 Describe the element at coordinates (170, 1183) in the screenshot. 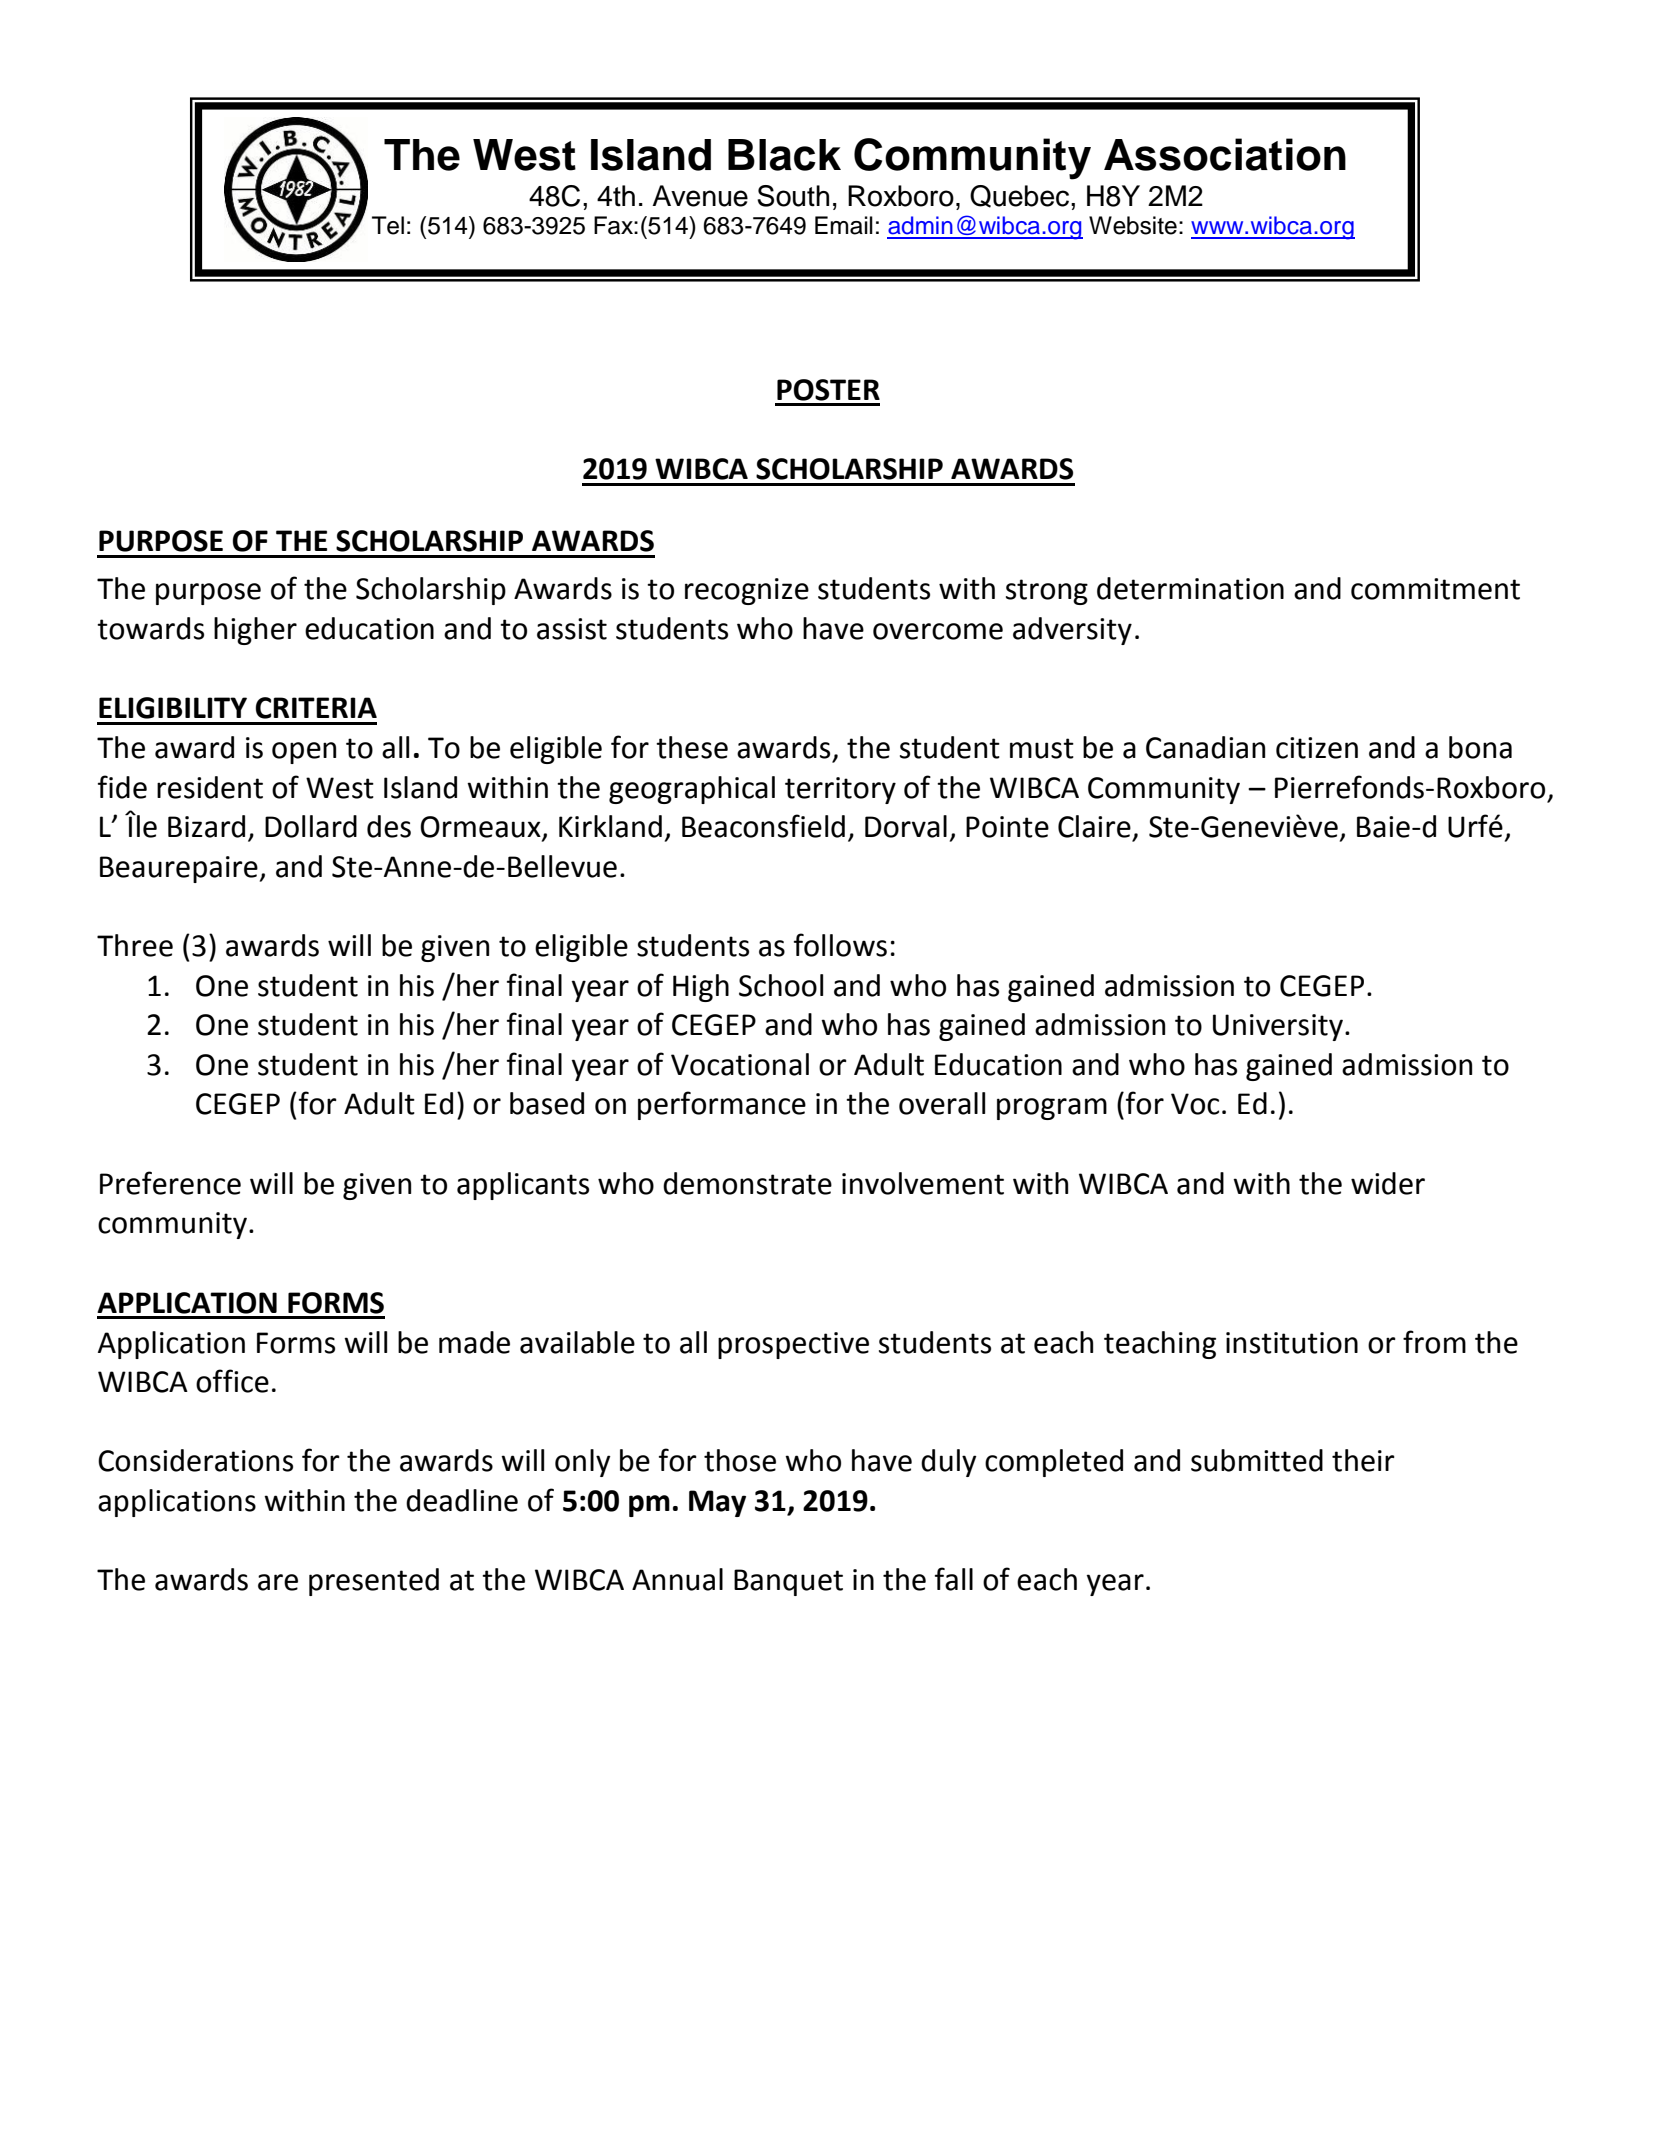

I see `Preference` at that location.
